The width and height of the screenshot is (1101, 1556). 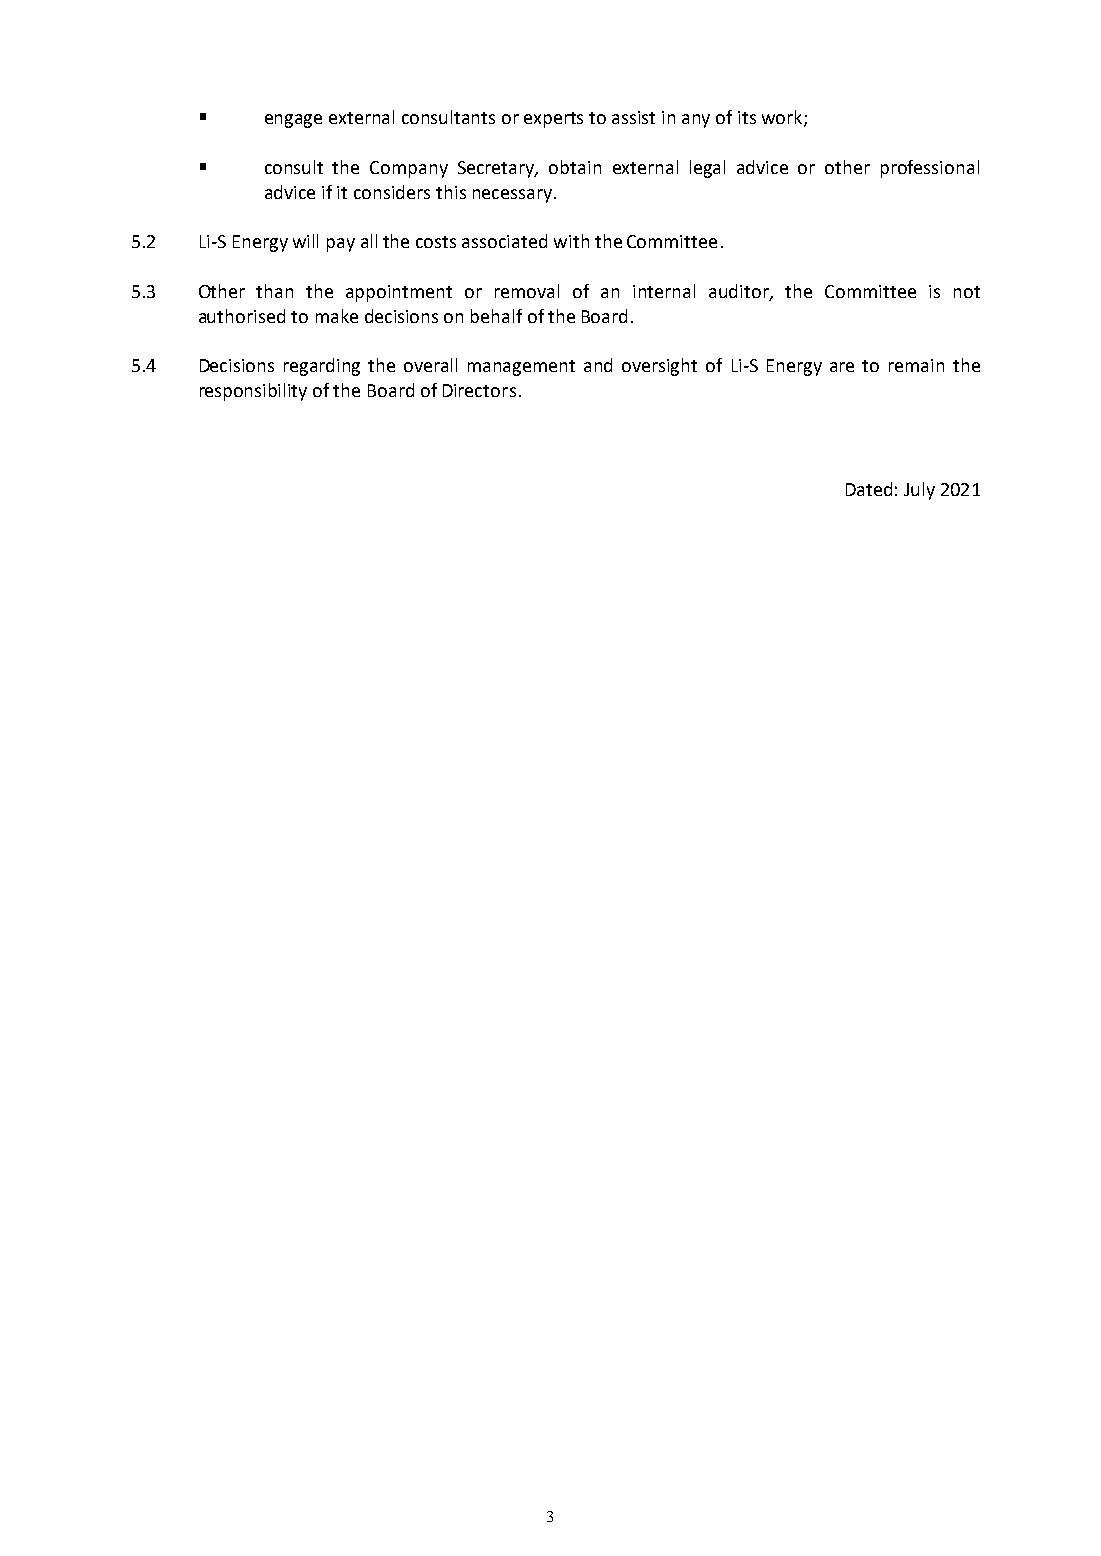 What do you see at coordinates (869, 489) in the screenshot?
I see `Dated` at bounding box center [869, 489].
